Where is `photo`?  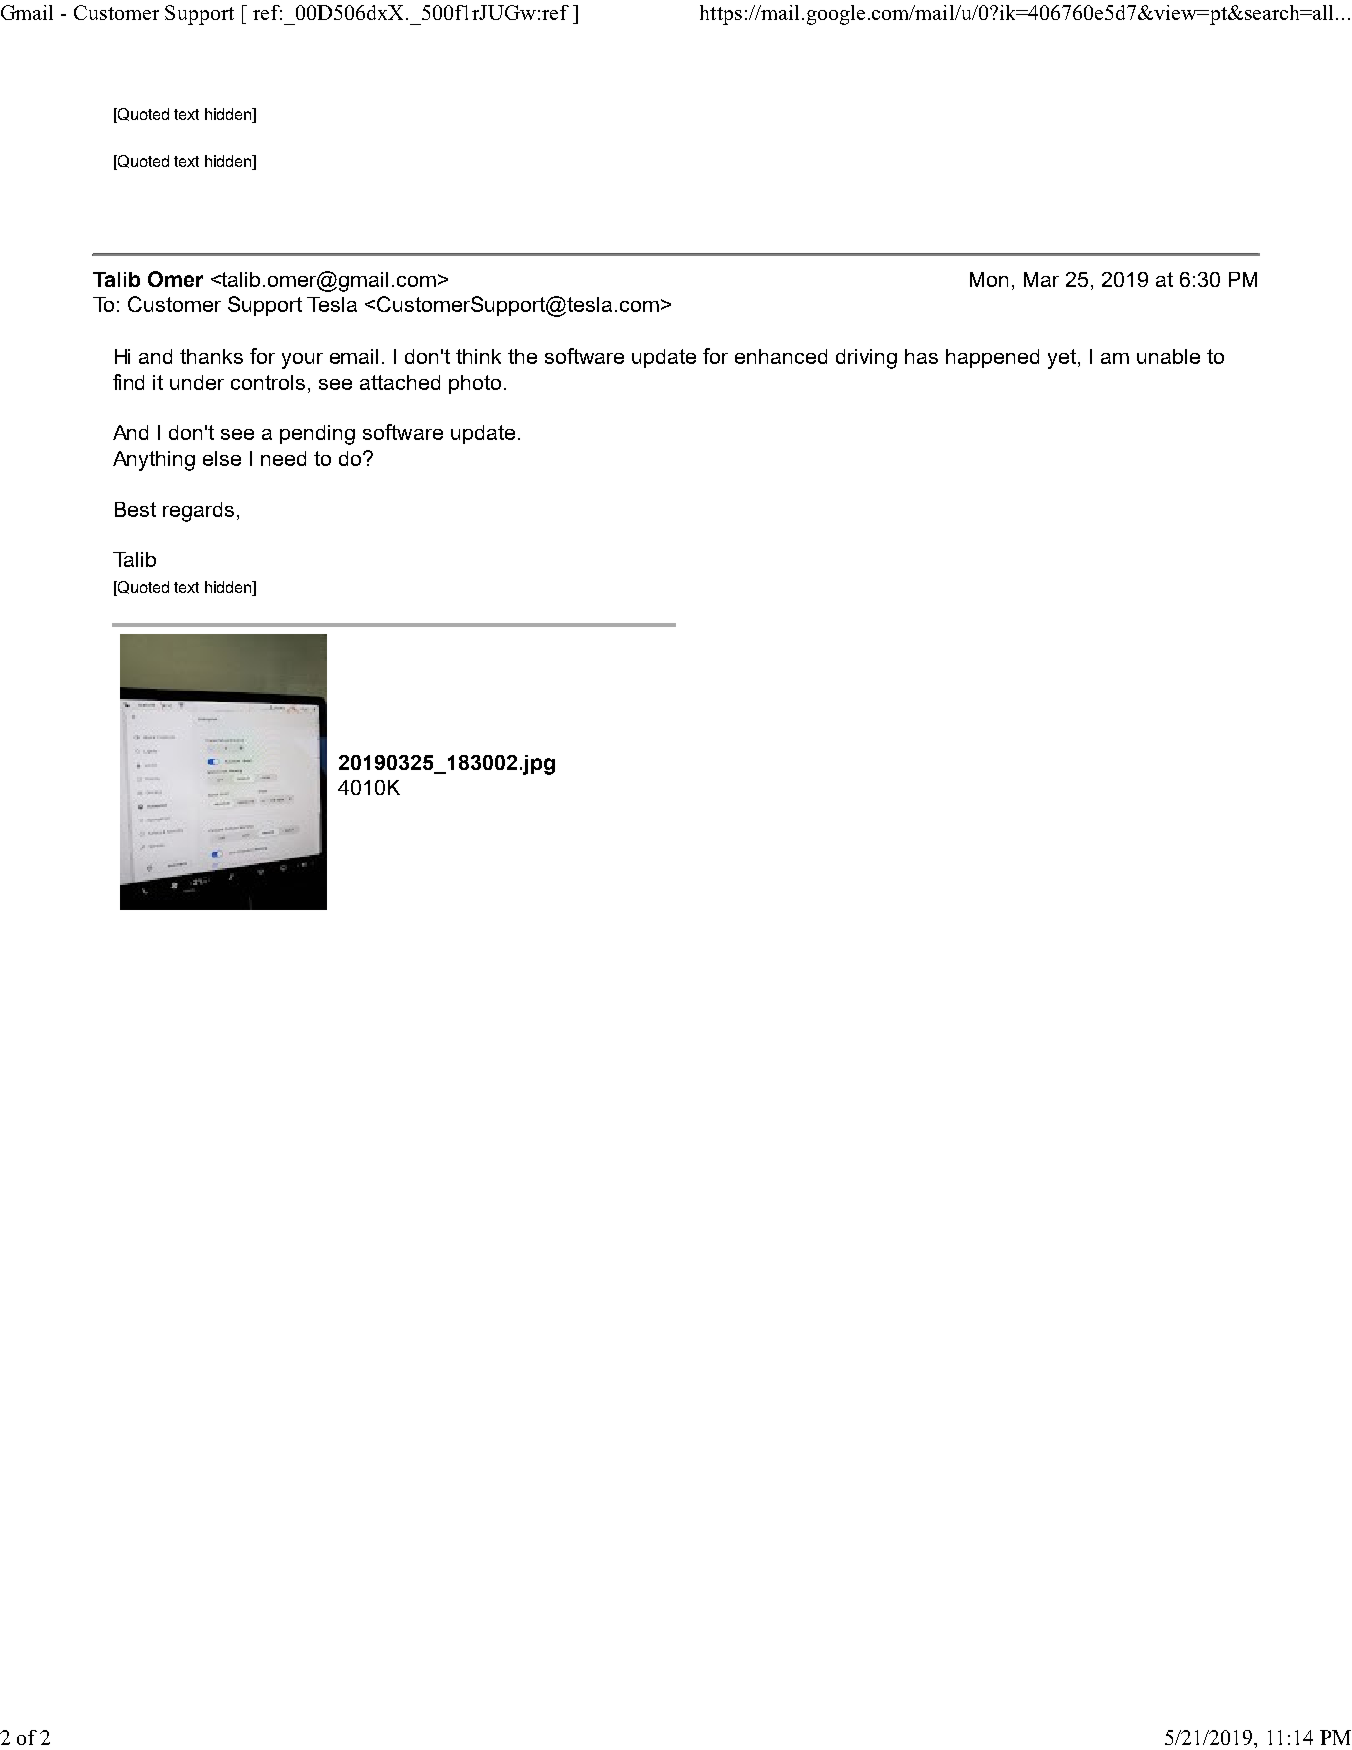 photo is located at coordinates (475, 384).
